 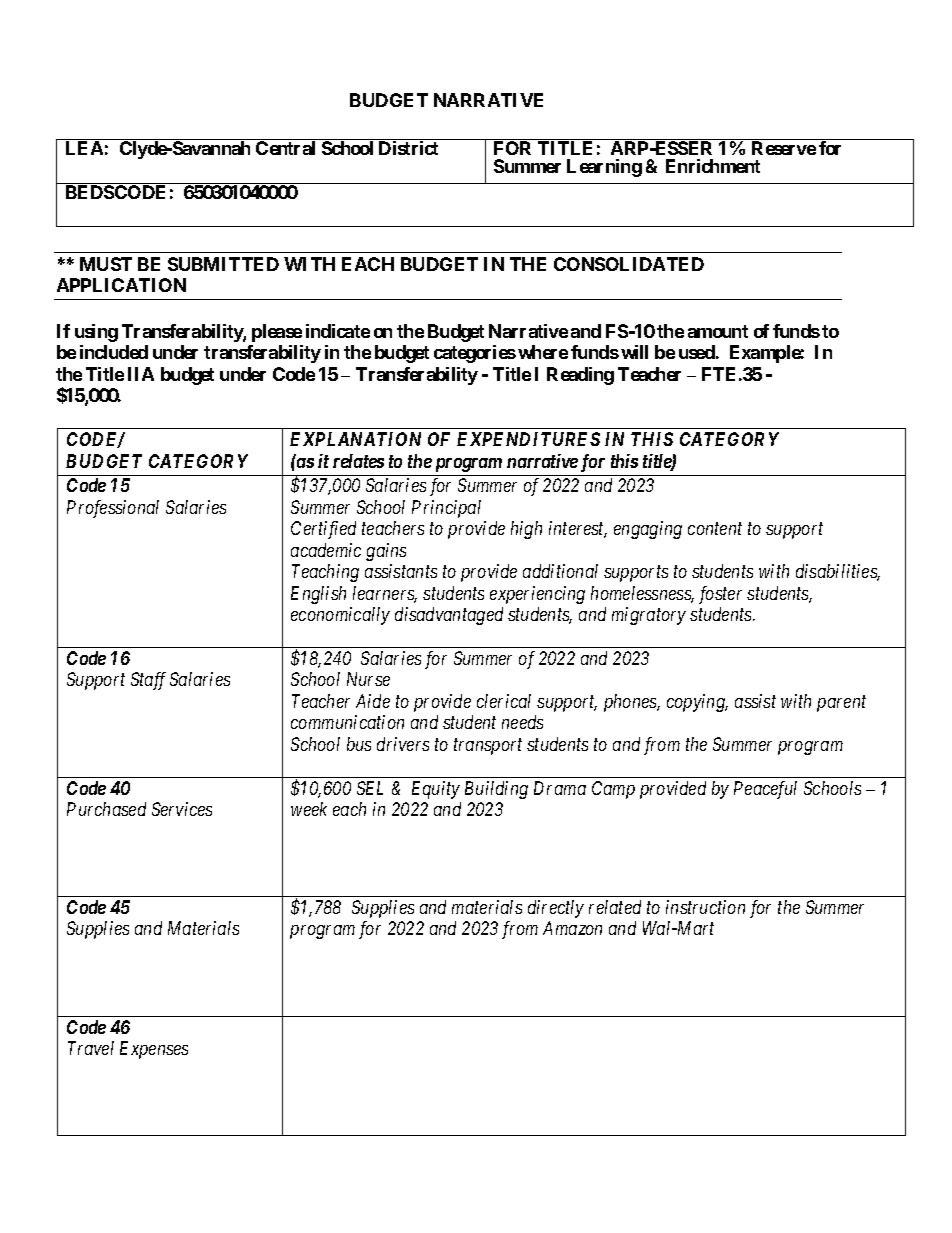 I want to click on foster, so click(x=720, y=595).
